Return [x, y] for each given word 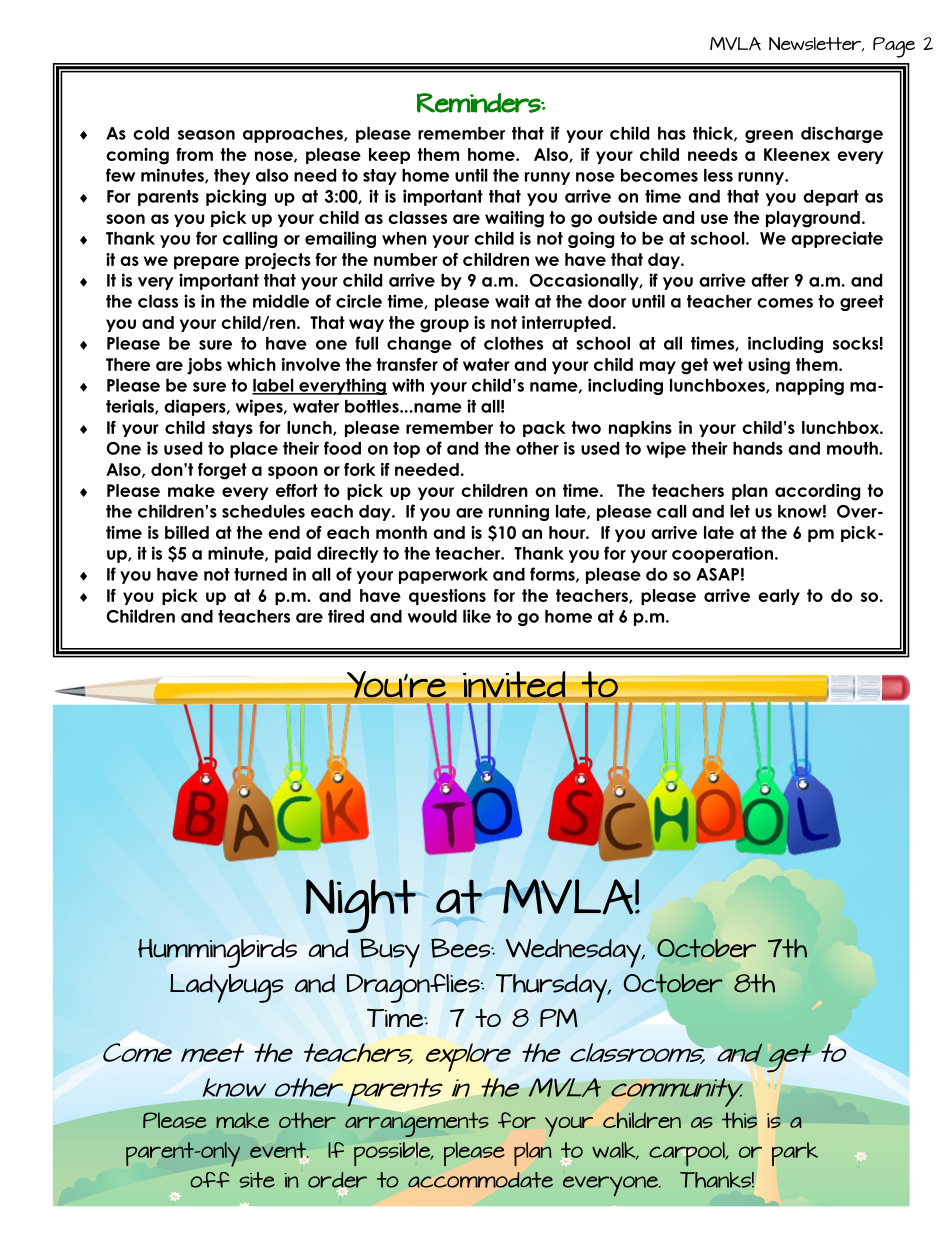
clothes [513, 343]
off [209, 1180]
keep [389, 156]
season [206, 135]
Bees [462, 948]
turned [260, 574]
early [779, 597]
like [477, 616]
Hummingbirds [217, 953]
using [769, 366]
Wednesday [574, 953]
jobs [204, 366]
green [769, 136]
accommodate [480, 1180]
